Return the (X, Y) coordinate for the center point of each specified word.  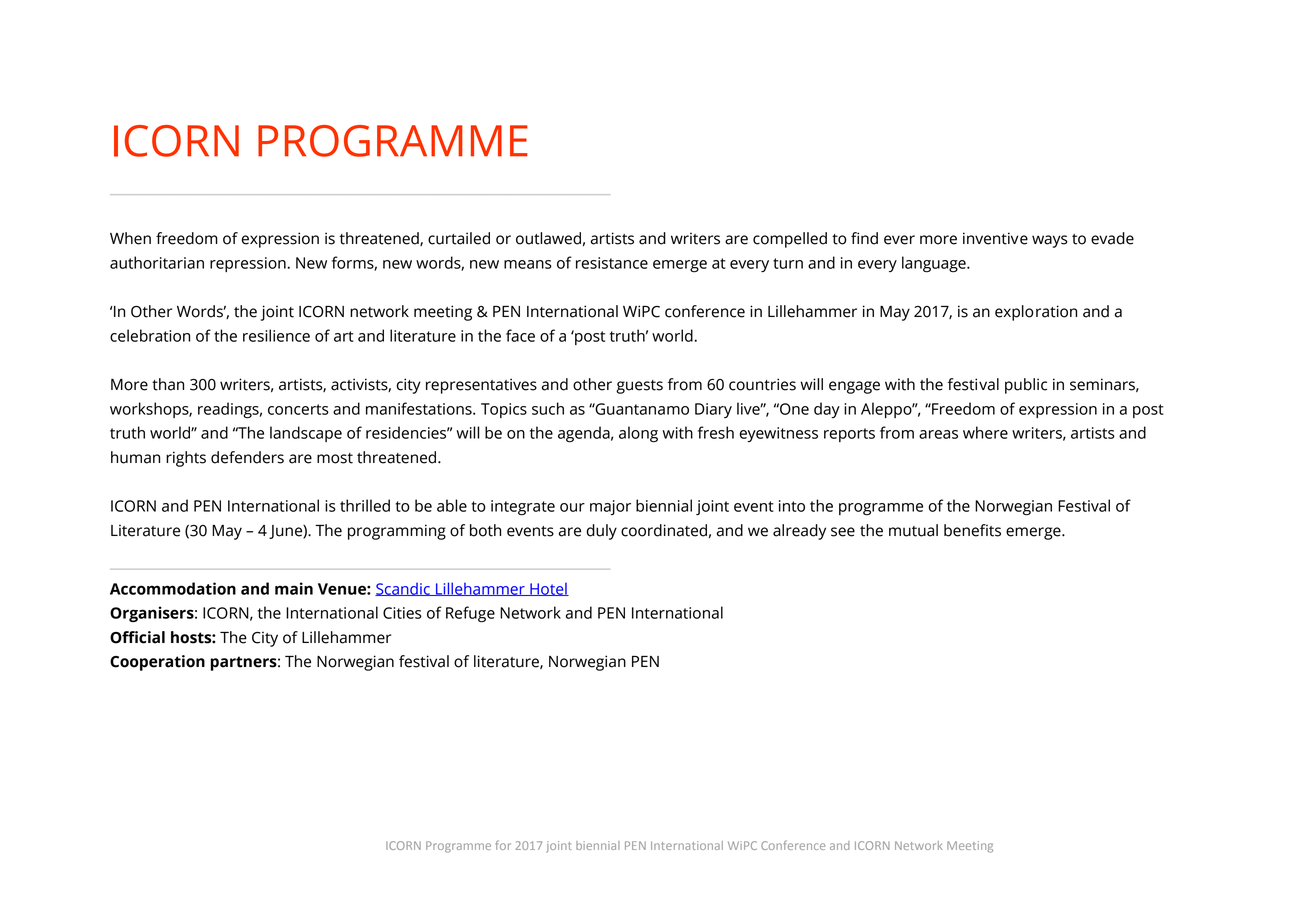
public (1026, 386)
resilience (276, 335)
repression (249, 264)
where (985, 432)
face (520, 335)
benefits (972, 530)
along (638, 434)
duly (601, 532)
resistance (612, 263)
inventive (995, 238)
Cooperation (157, 663)
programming (397, 532)
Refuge (470, 614)
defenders (247, 457)
